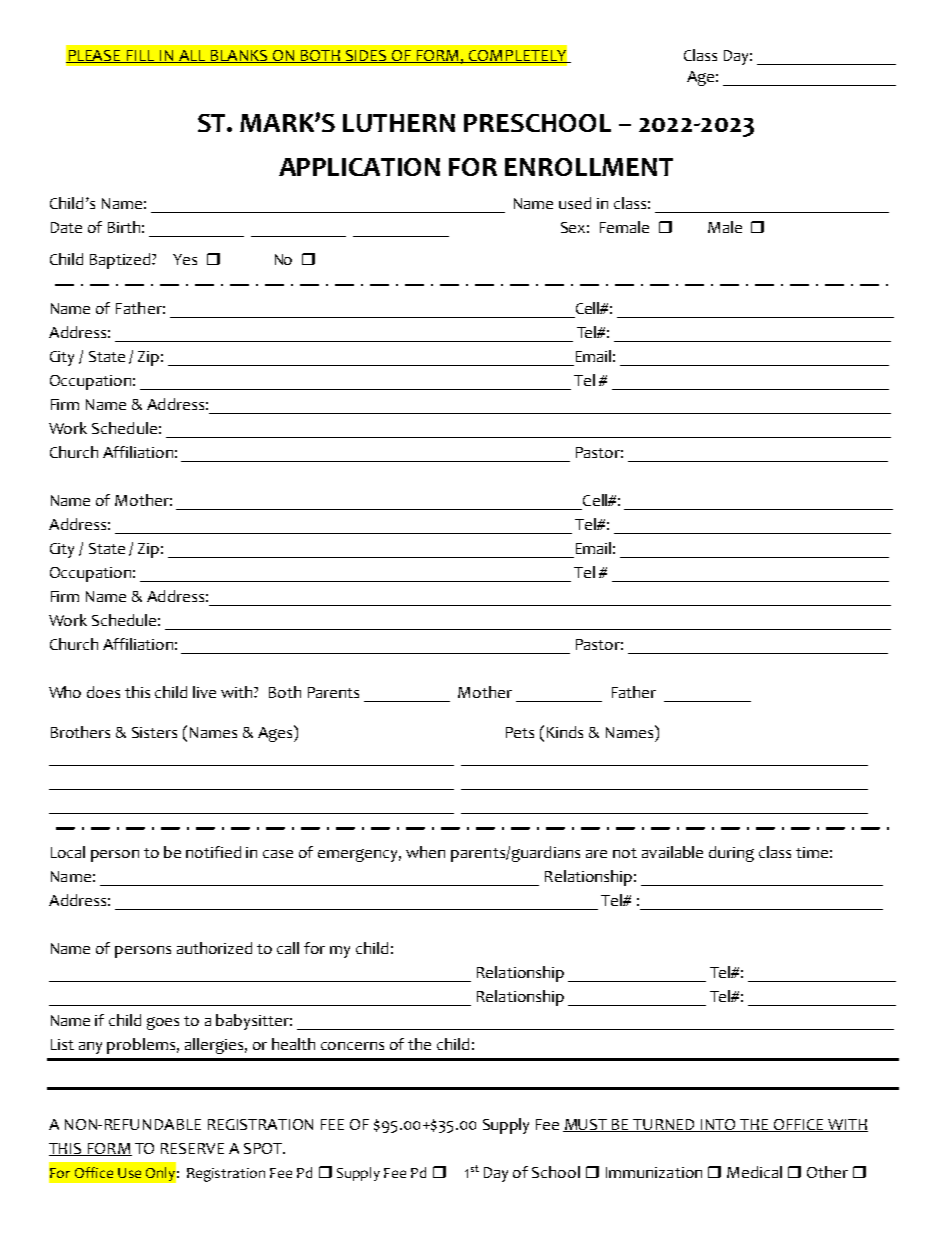 The height and width of the image is (1233, 952). What do you see at coordinates (520, 732) in the image?
I see `Pets` at bounding box center [520, 732].
